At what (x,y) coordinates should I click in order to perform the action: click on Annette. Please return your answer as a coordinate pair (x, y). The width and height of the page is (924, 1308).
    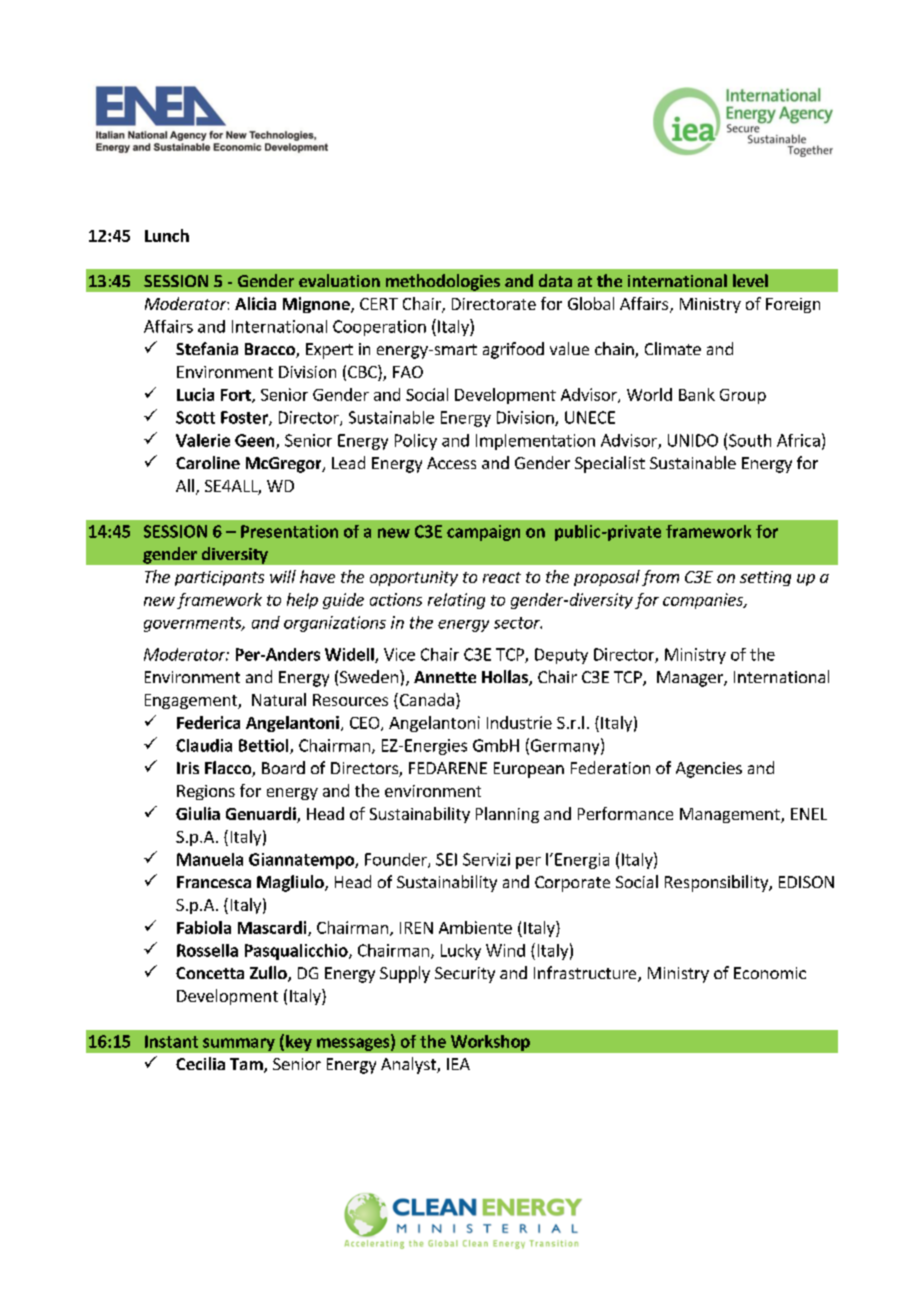
    Looking at the image, I should click on (445, 677).
